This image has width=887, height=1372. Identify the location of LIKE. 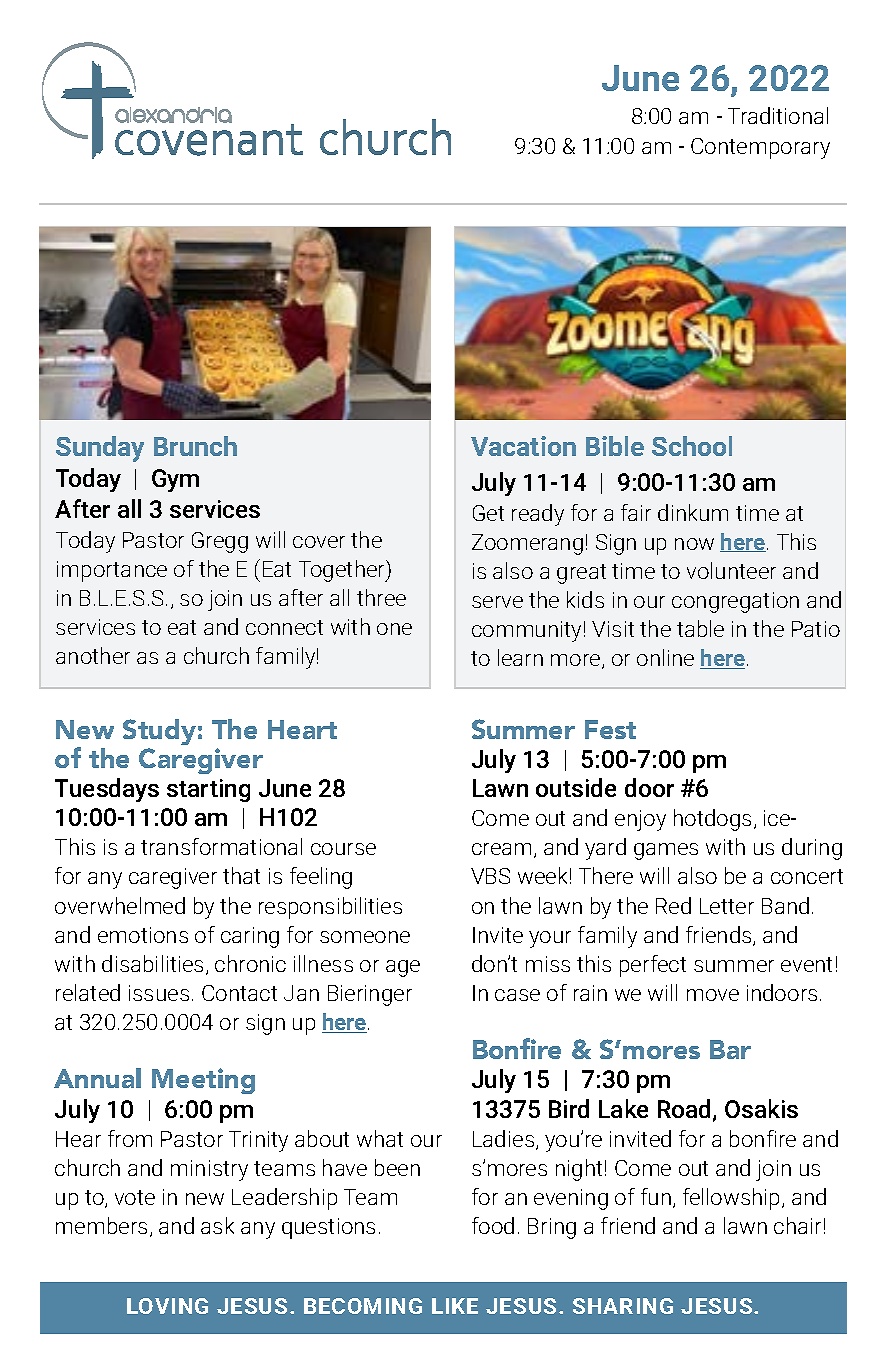
(455, 1306).
